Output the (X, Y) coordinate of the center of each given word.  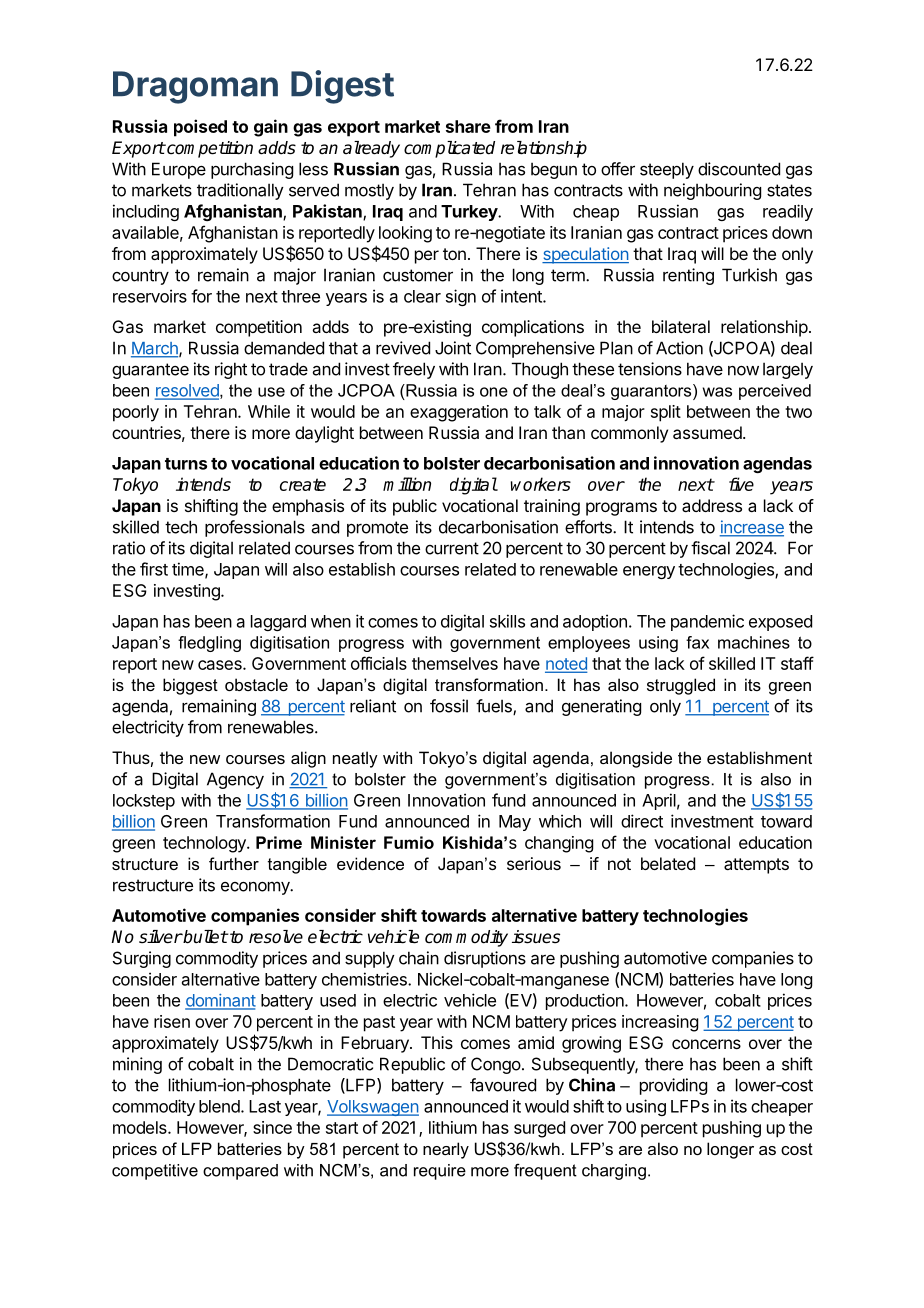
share (468, 126)
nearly (446, 1150)
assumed (708, 432)
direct (642, 821)
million (407, 484)
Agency (235, 780)
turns (186, 464)
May (515, 823)
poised (200, 128)
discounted (739, 169)
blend (219, 1106)
